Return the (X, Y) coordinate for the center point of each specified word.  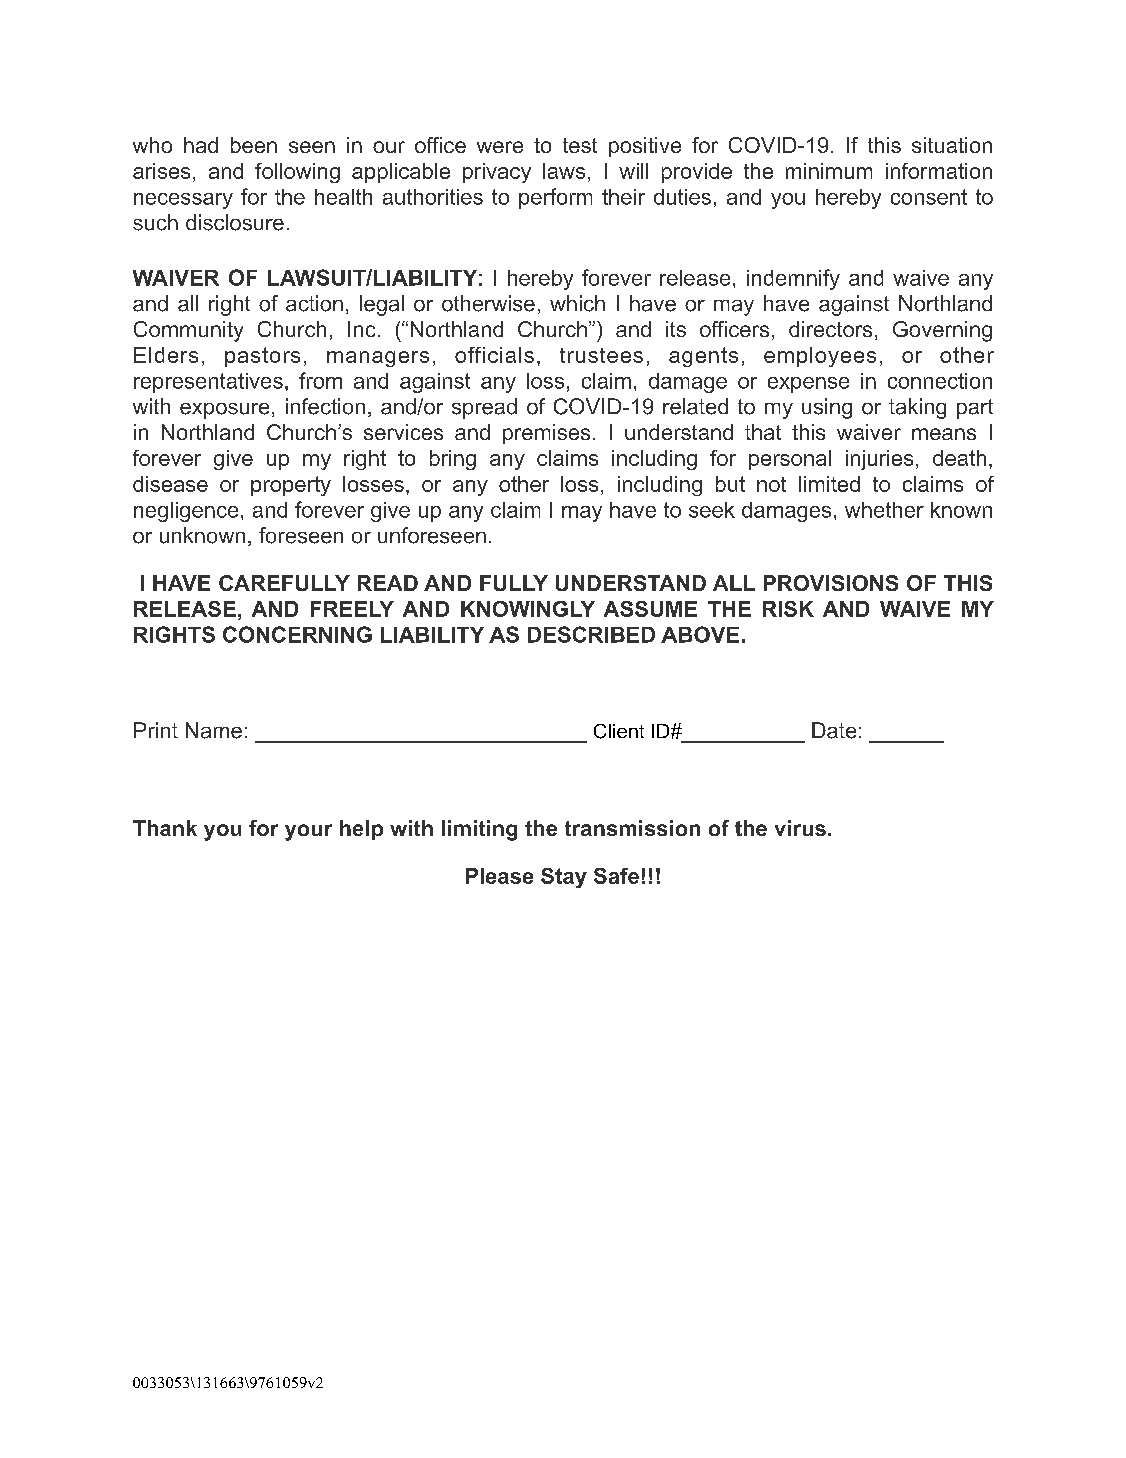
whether (884, 510)
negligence (186, 512)
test (580, 145)
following (297, 173)
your (308, 832)
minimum (829, 171)
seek (712, 510)
